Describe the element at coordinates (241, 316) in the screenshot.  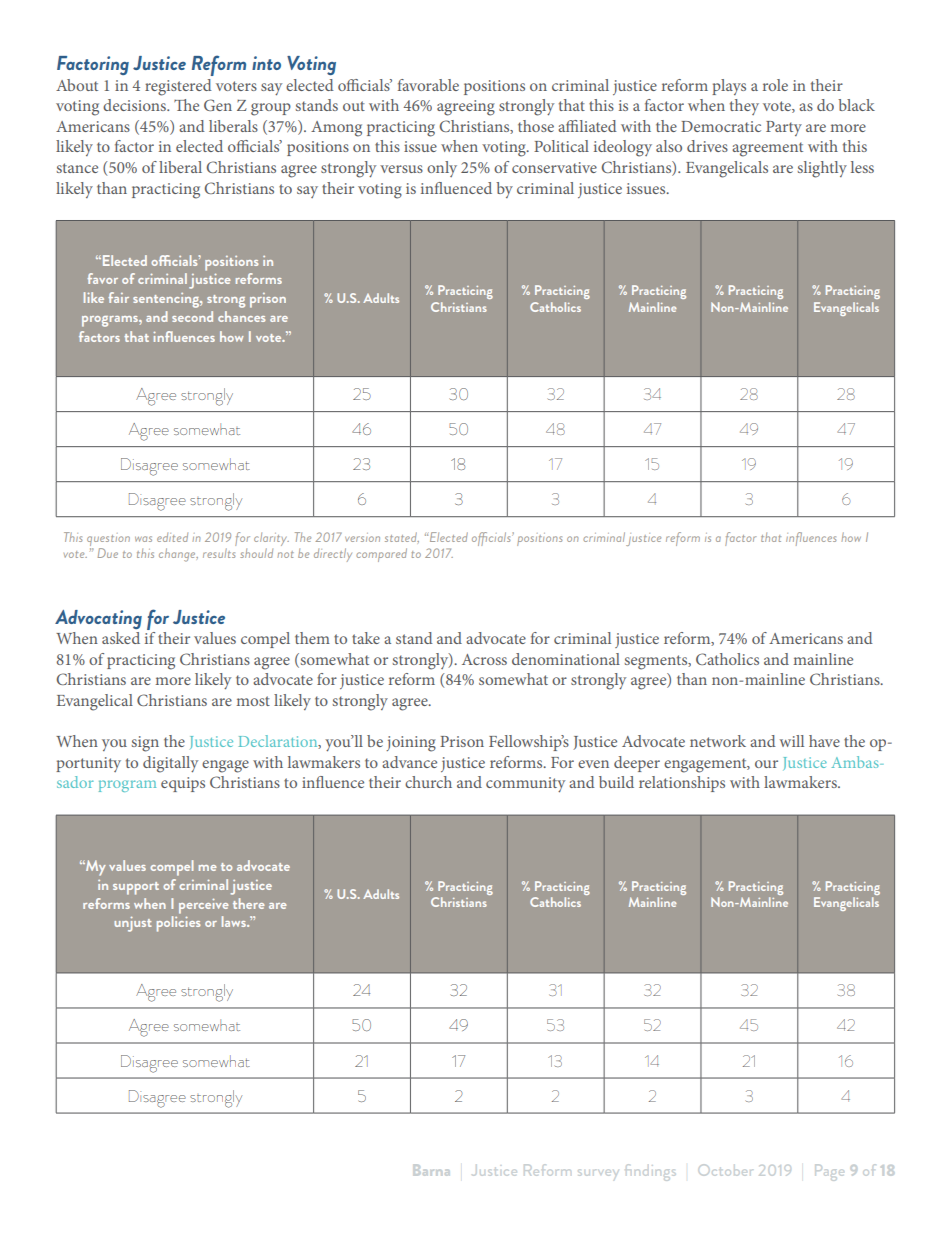
I see `chances` at that location.
